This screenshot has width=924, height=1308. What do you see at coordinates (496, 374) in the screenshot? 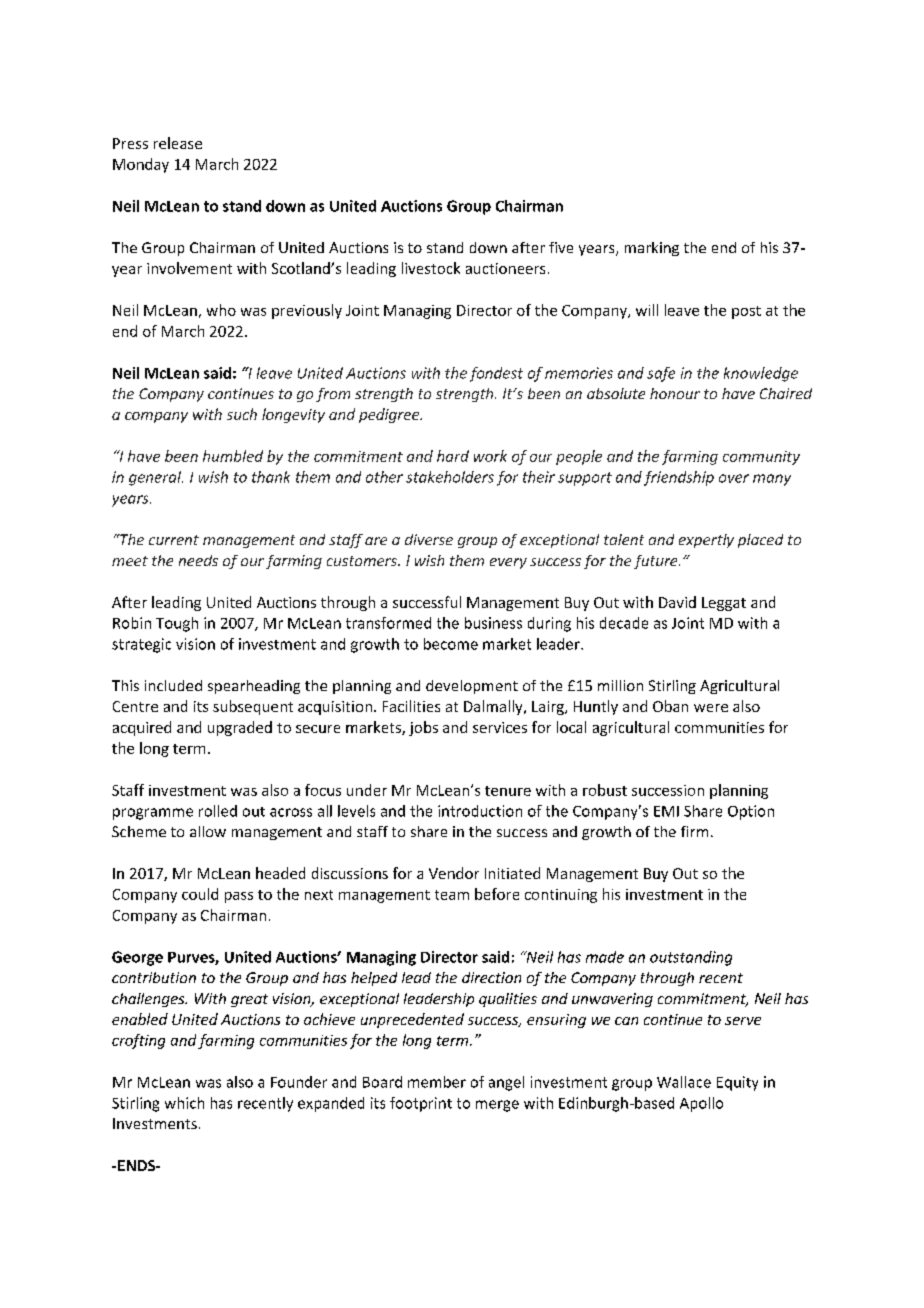
I see `fondest` at bounding box center [496, 374].
